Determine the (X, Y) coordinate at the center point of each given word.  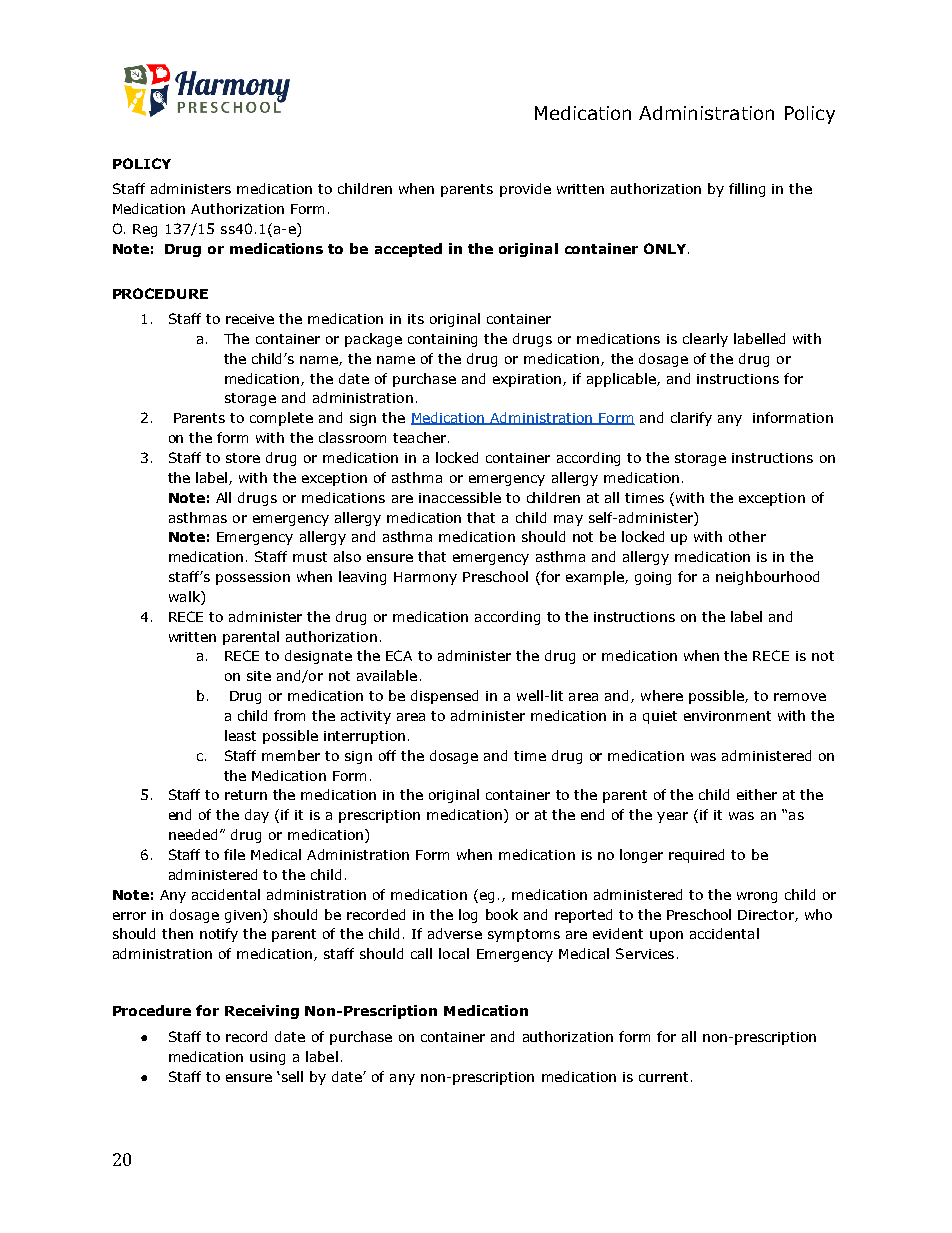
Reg (145, 230)
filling (747, 190)
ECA (399, 655)
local (454, 953)
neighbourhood (767, 578)
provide (525, 190)
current (663, 1077)
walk (185, 598)
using (267, 1058)
